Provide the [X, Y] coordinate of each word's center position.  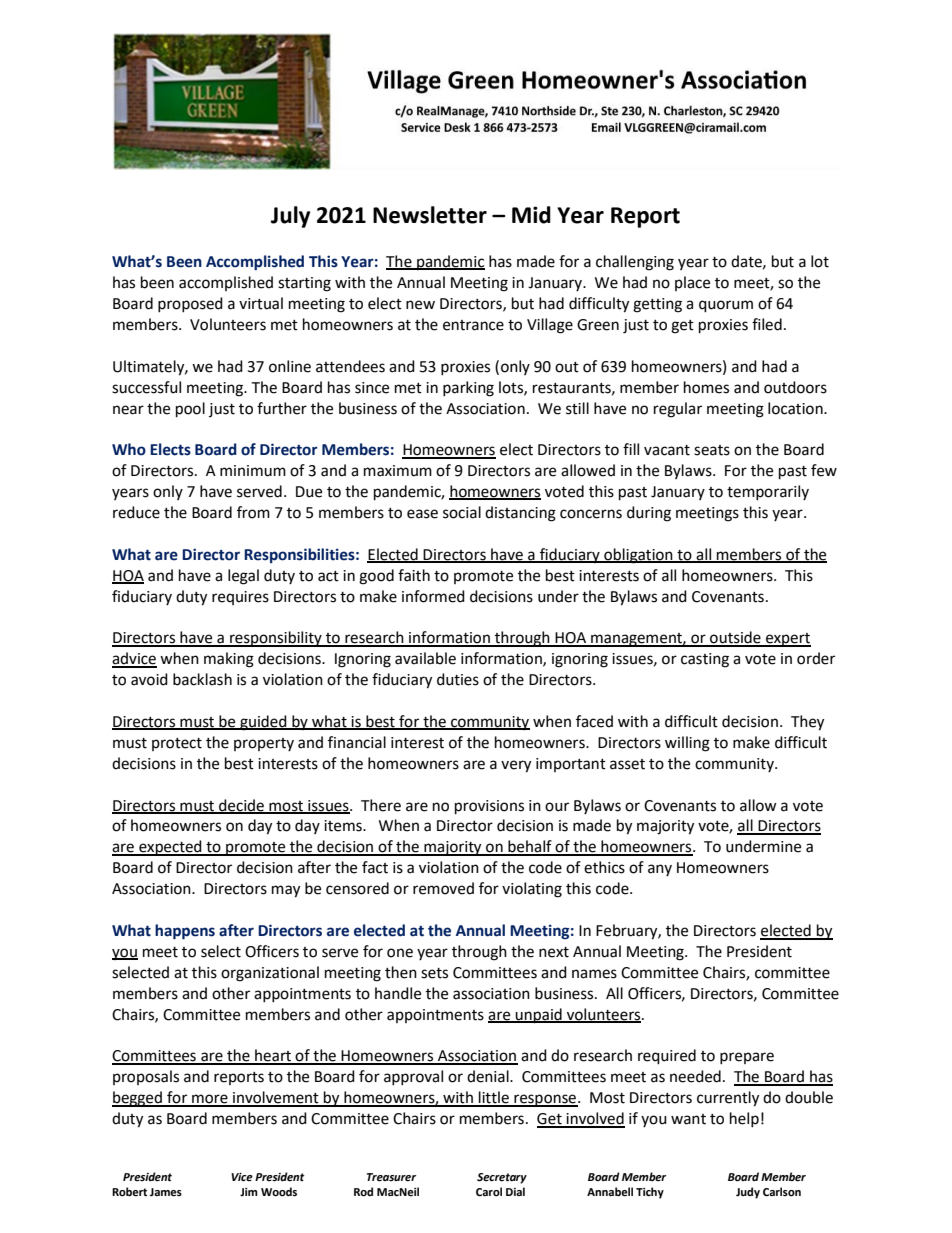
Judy [748, 1193]
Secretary [502, 1178]
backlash [202, 679]
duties [458, 679]
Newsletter [430, 215]
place [692, 283]
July [290, 217]
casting [705, 660]
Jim [249, 1192]
